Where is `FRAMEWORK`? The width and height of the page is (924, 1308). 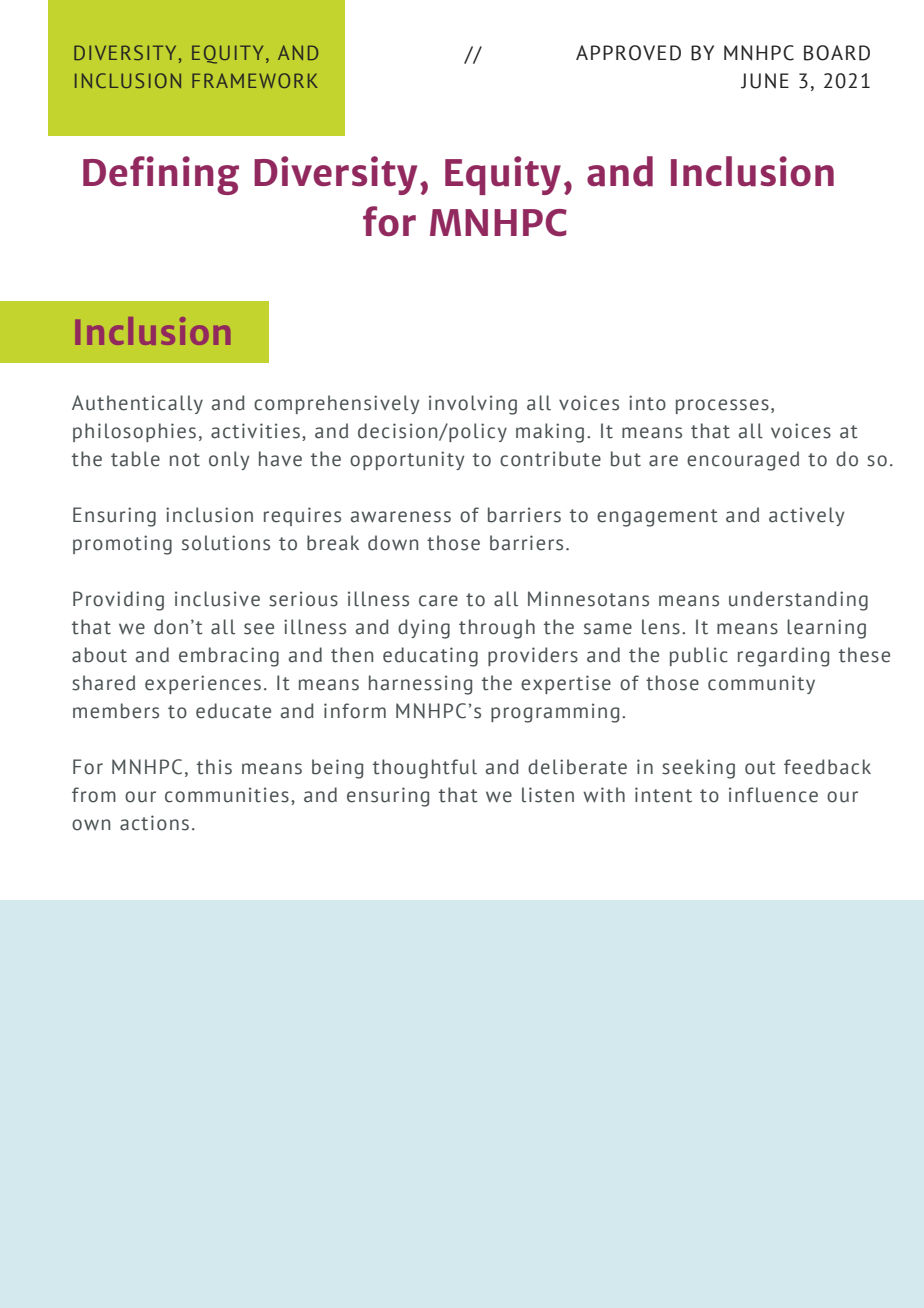 FRAMEWORK is located at coordinates (255, 80).
